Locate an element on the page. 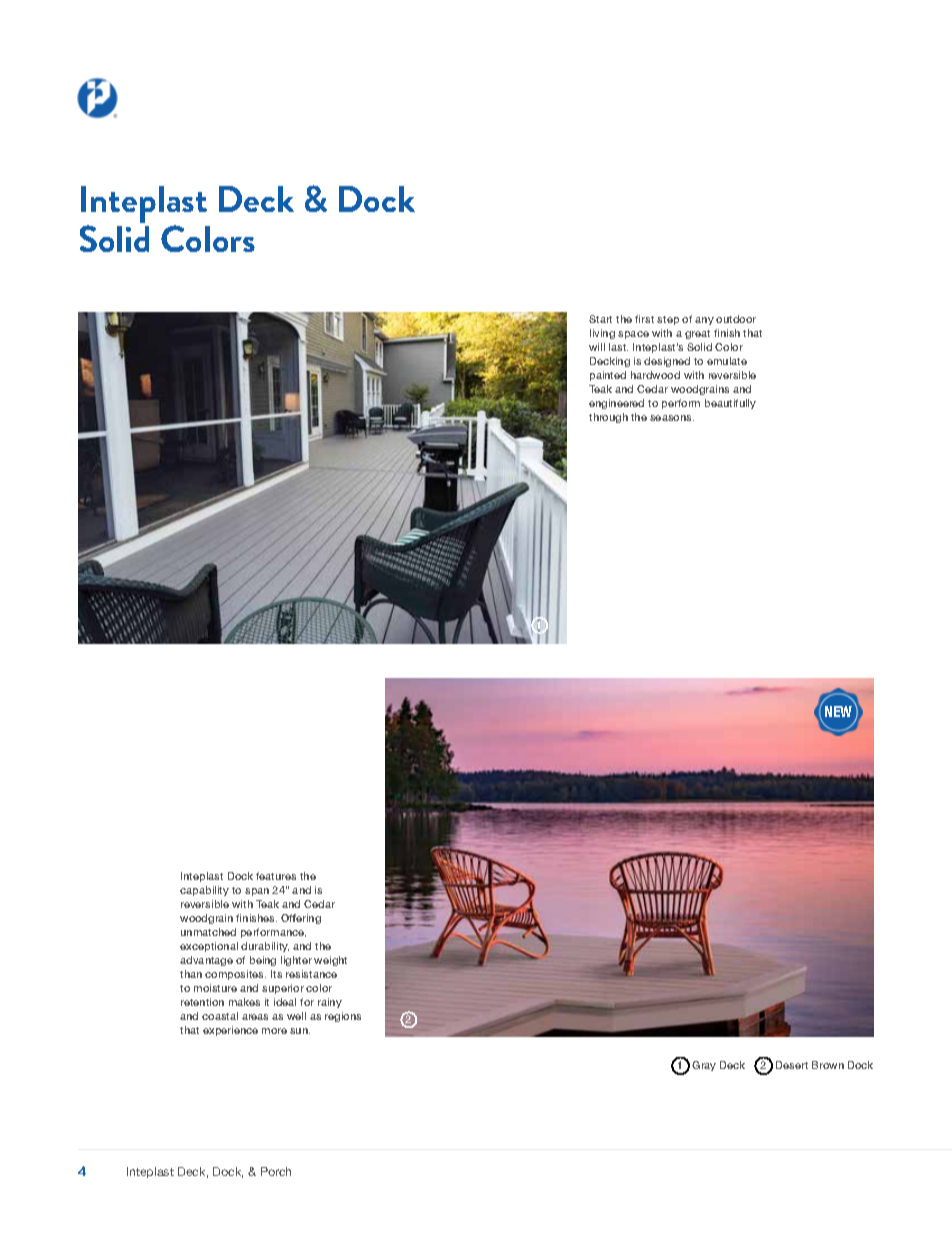  will is located at coordinates (597, 347).
